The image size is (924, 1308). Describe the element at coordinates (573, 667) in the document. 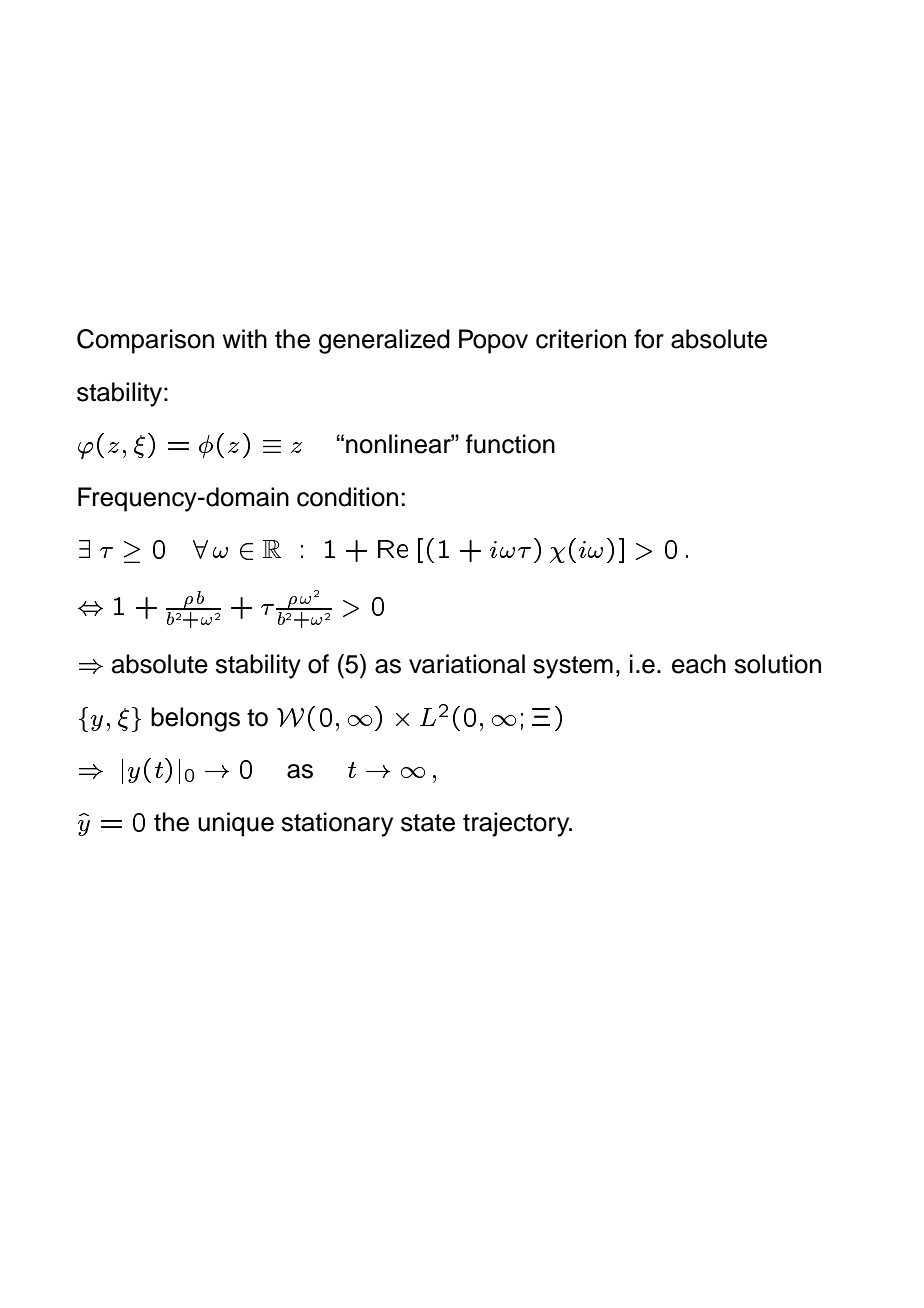

I see `system` at that location.
